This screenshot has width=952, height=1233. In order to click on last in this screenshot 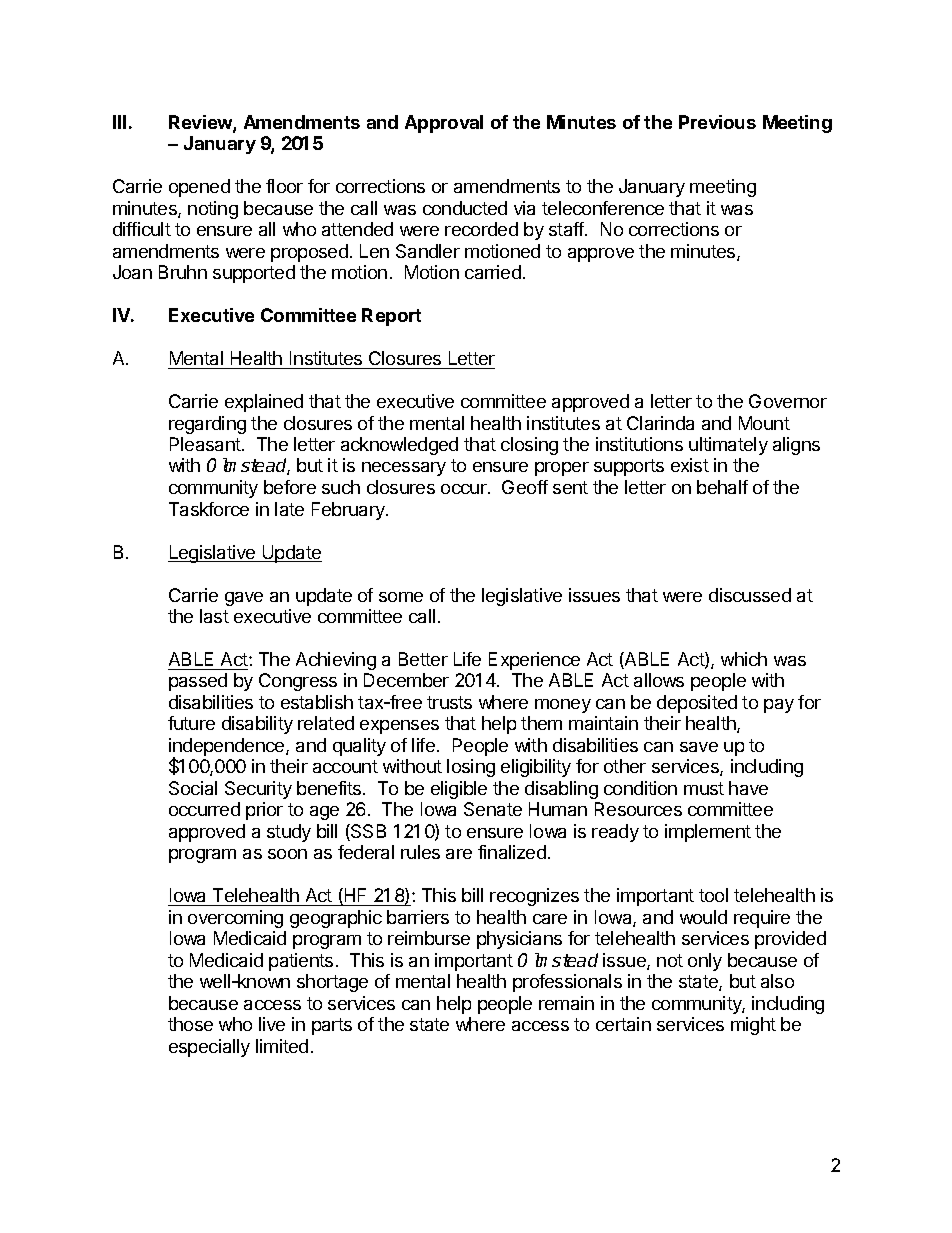, I will do `click(214, 616)`.
